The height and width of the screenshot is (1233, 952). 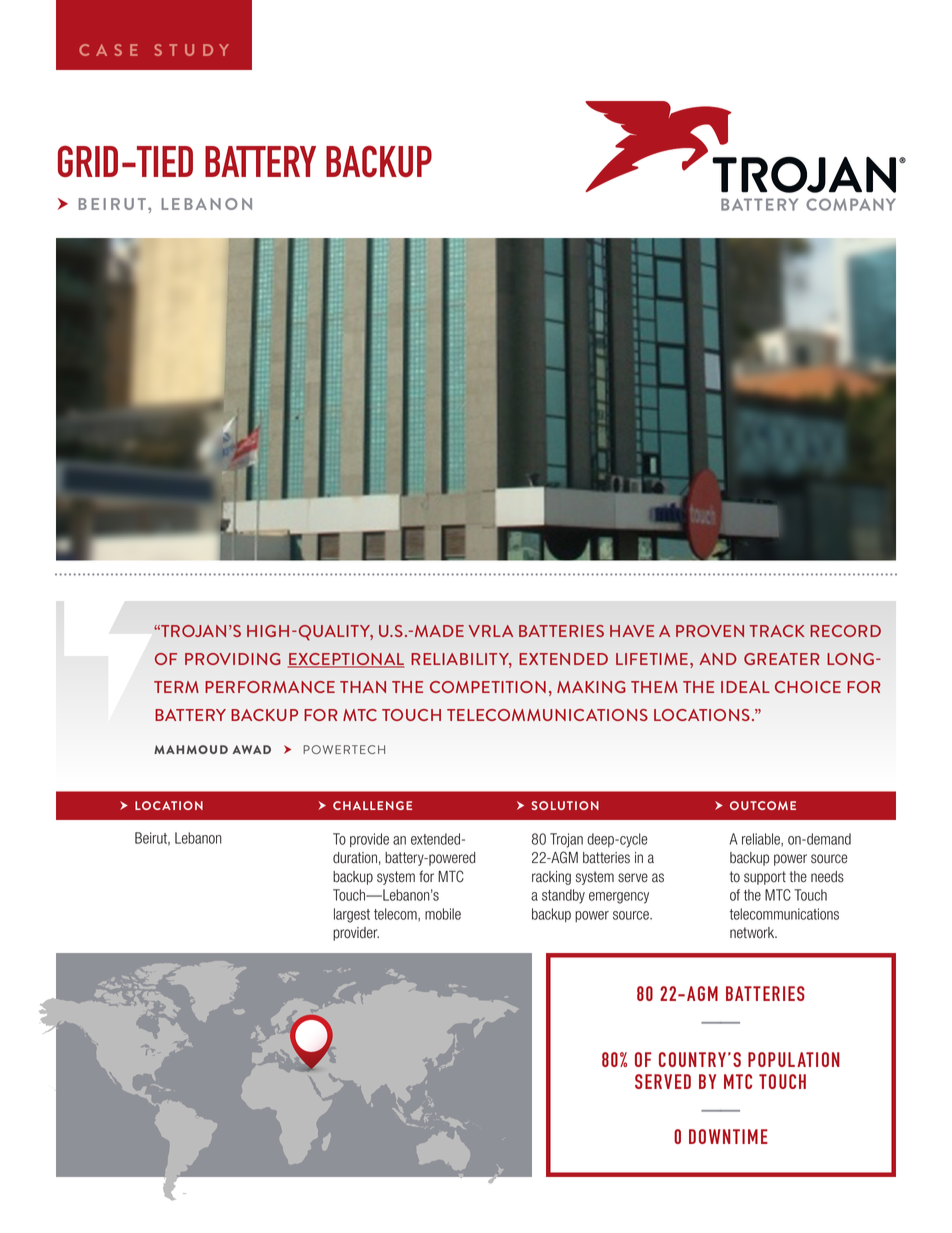 I want to click on network, so click(x=753, y=933).
